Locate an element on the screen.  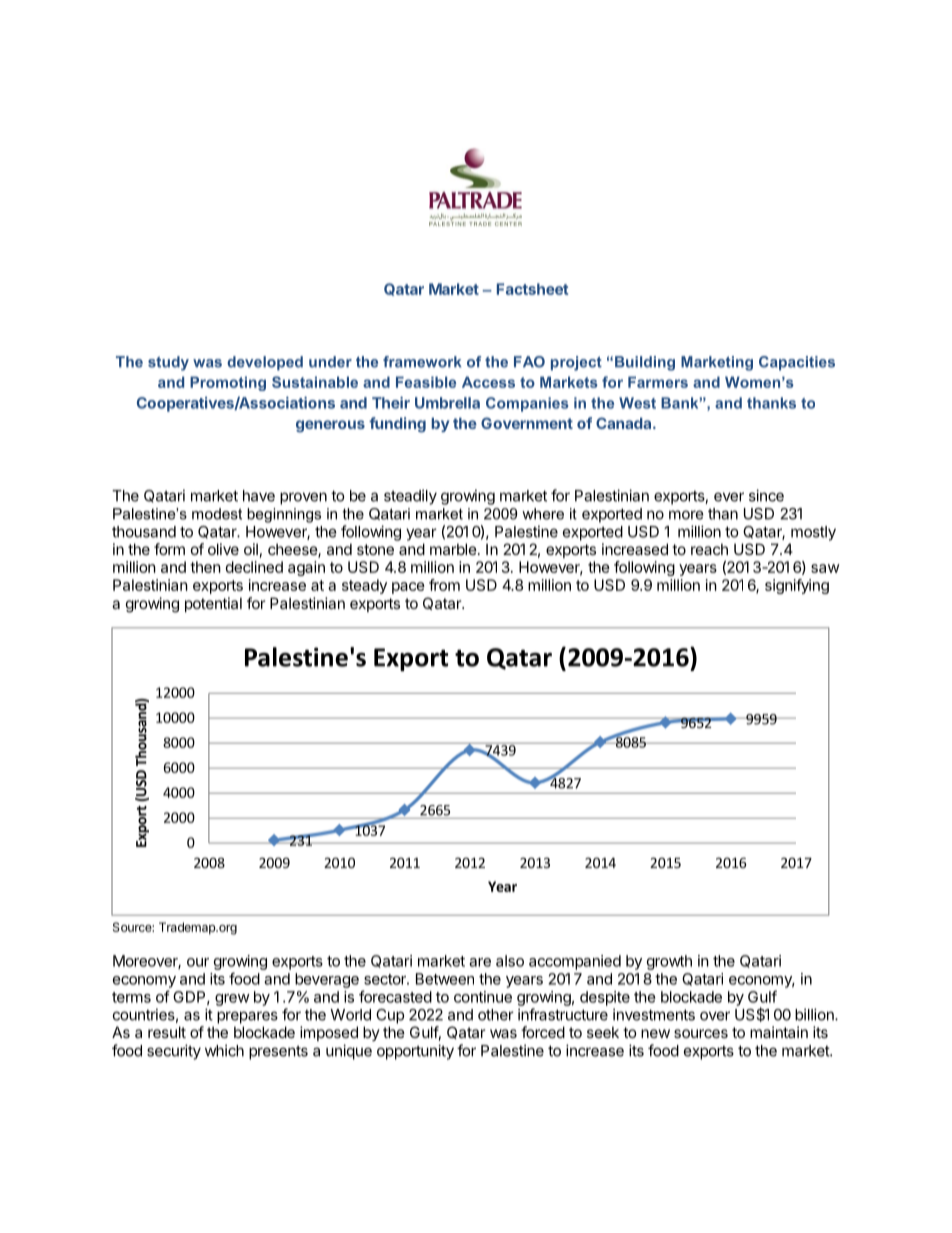
pace is located at coordinates (408, 588).
